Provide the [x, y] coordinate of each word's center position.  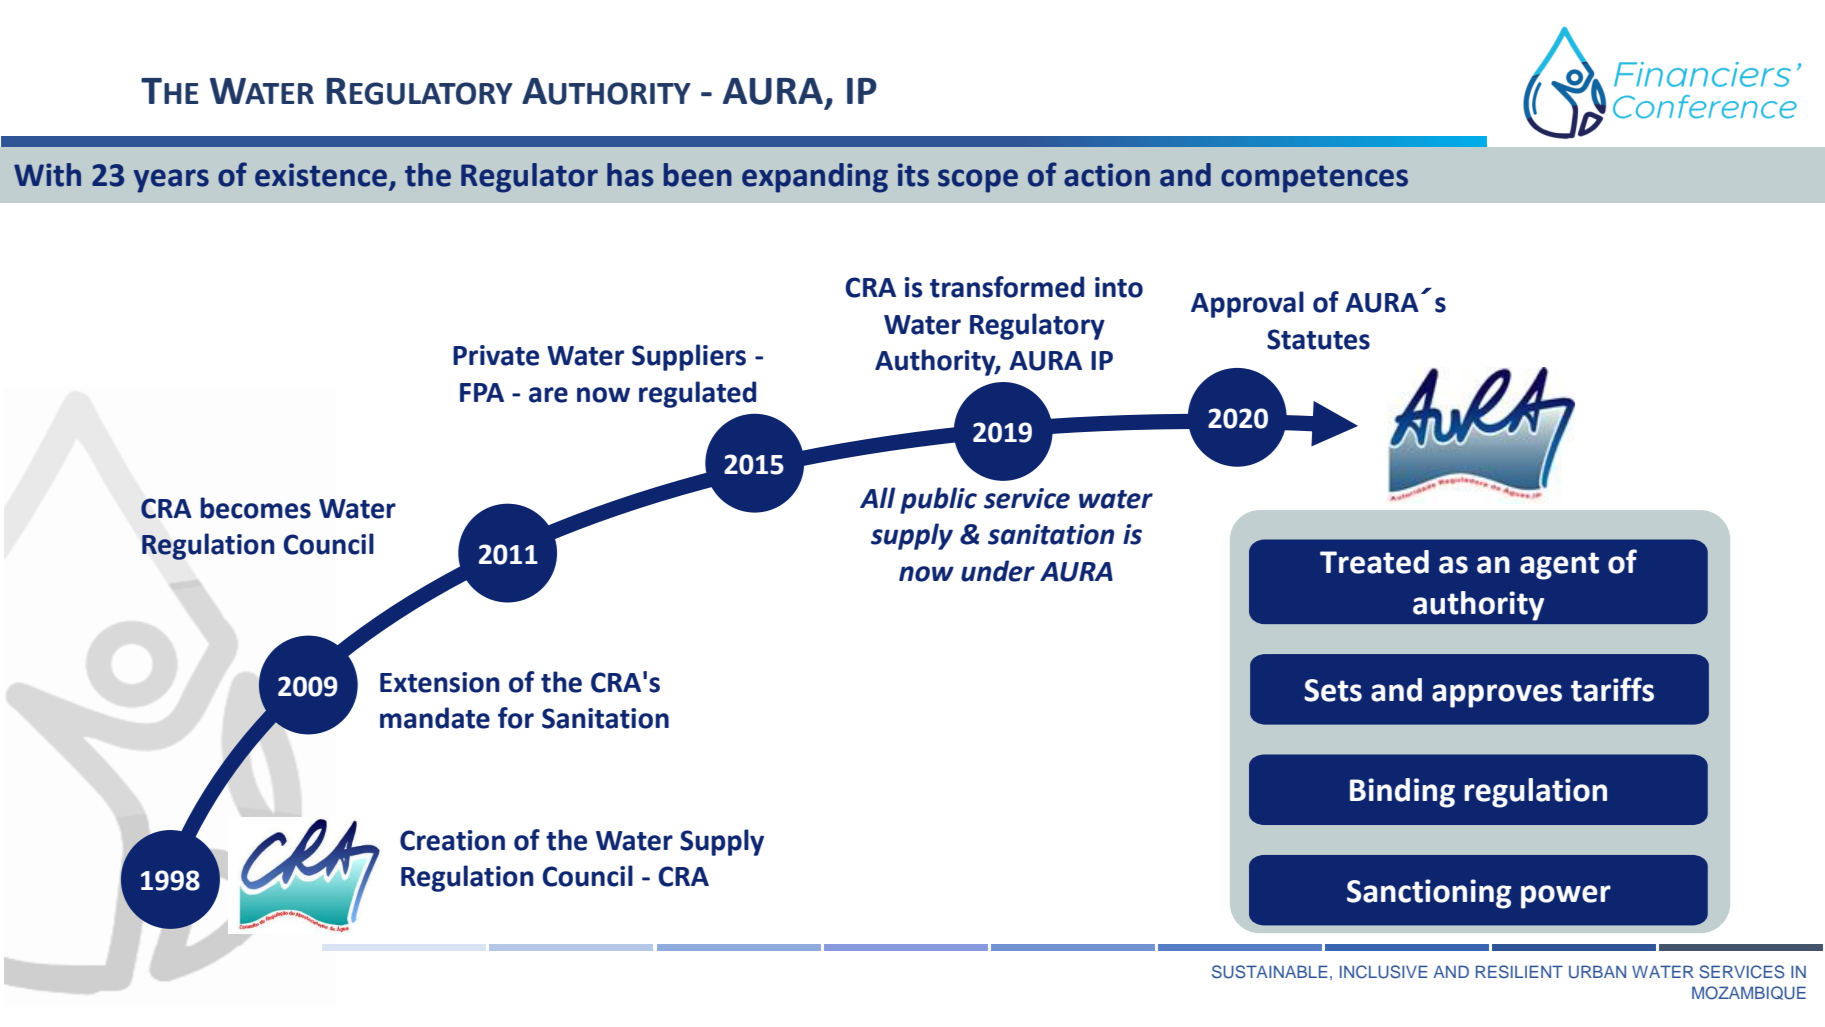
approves [1497, 696]
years [171, 181]
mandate [435, 718]
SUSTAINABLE [1270, 972]
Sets [1333, 690]
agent [1559, 566]
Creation [452, 840]
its [913, 175]
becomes [255, 508]
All [878, 497]
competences [1314, 179]
